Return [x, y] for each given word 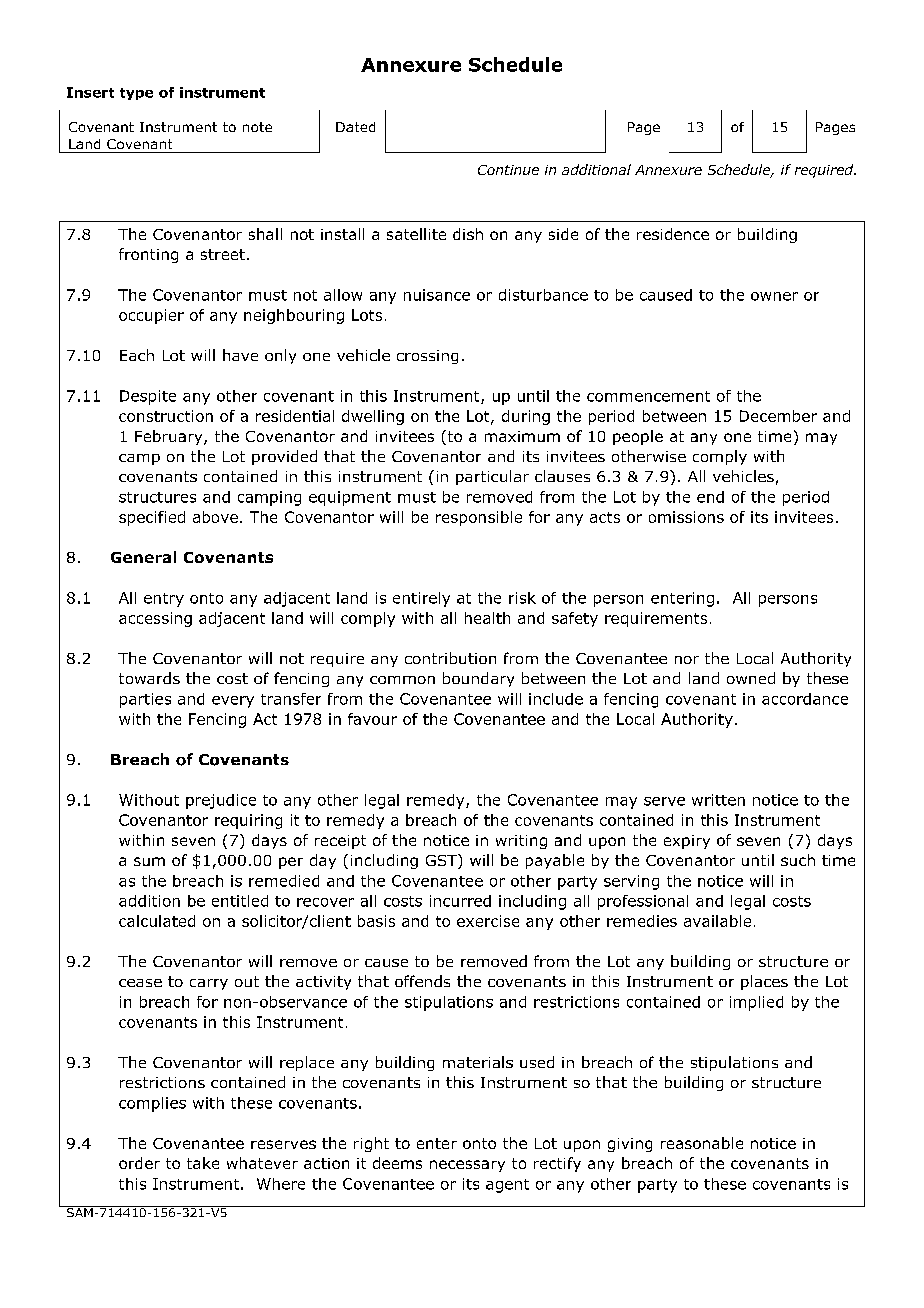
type [136, 94]
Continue [508, 170]
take [203, 1163]
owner [774, 296]
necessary [467, 1166]
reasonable [702, 1143]
